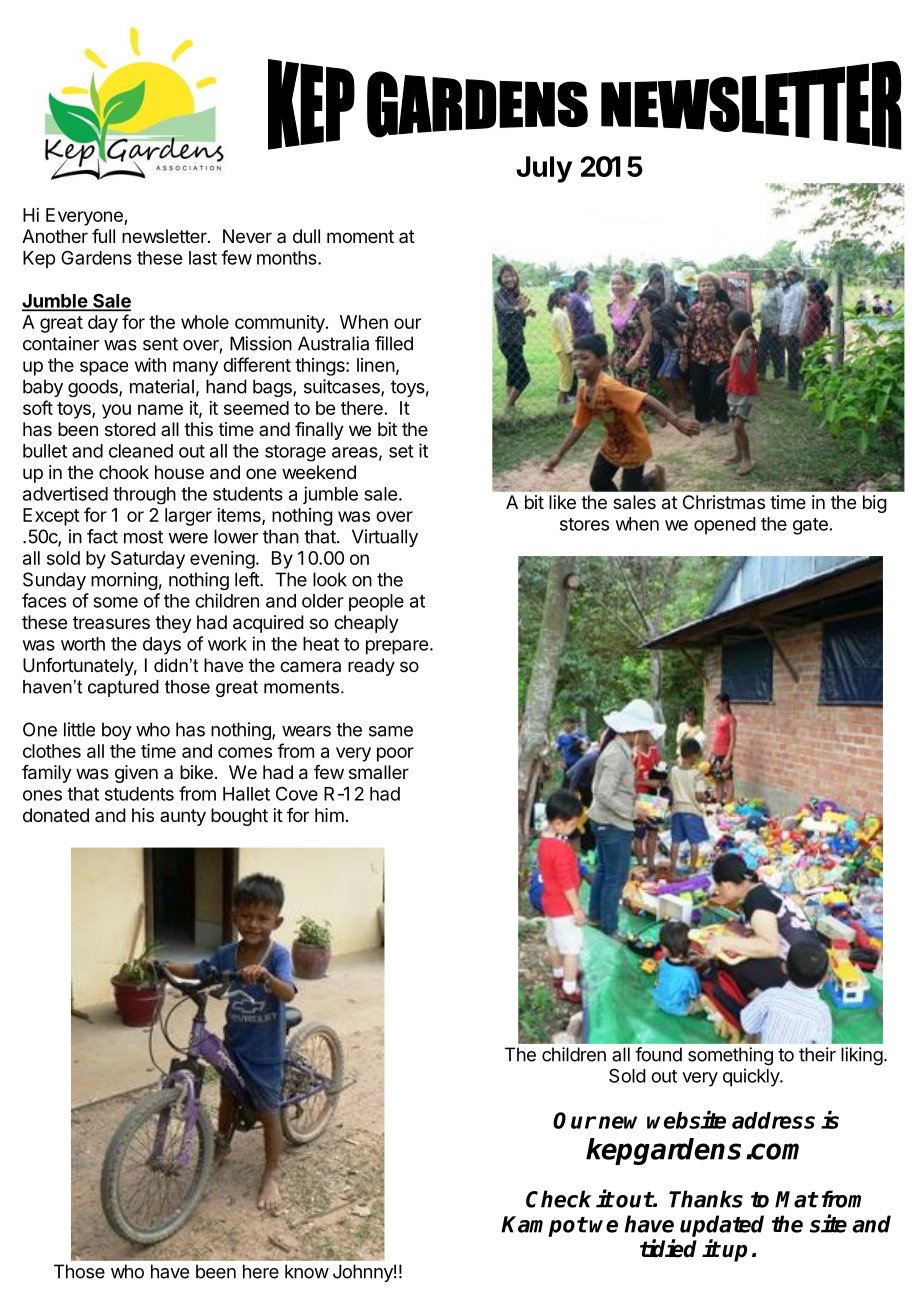 This screenshot has height=1308, width=924. Describe the element at coordinates (307, 1271) in the screenshot. I see `know` at that location.
